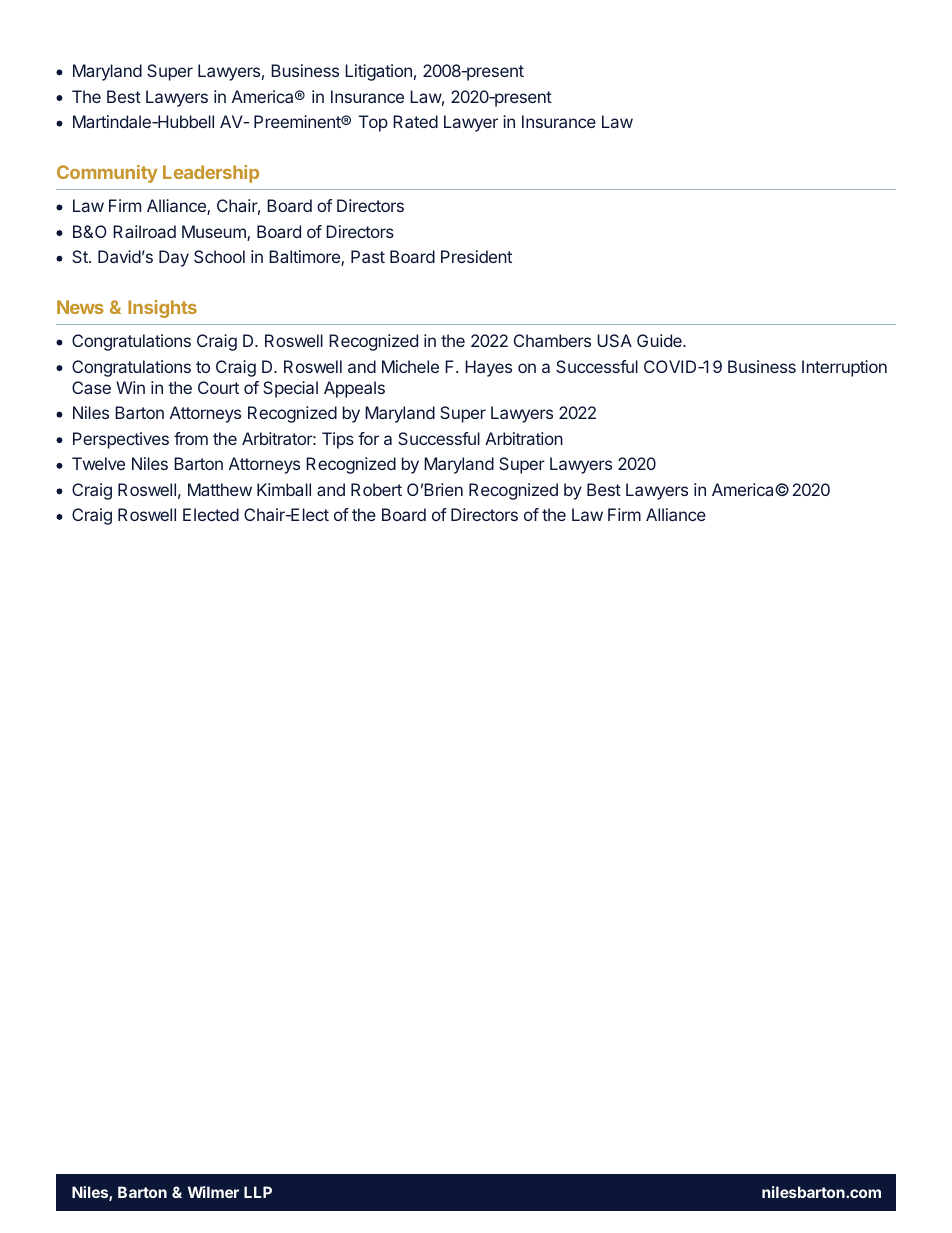 This document has width=952, height=1233. What do you see at coordinates (376, 489) in the document?
I see `Robert` at bounding box center [376, 489].
